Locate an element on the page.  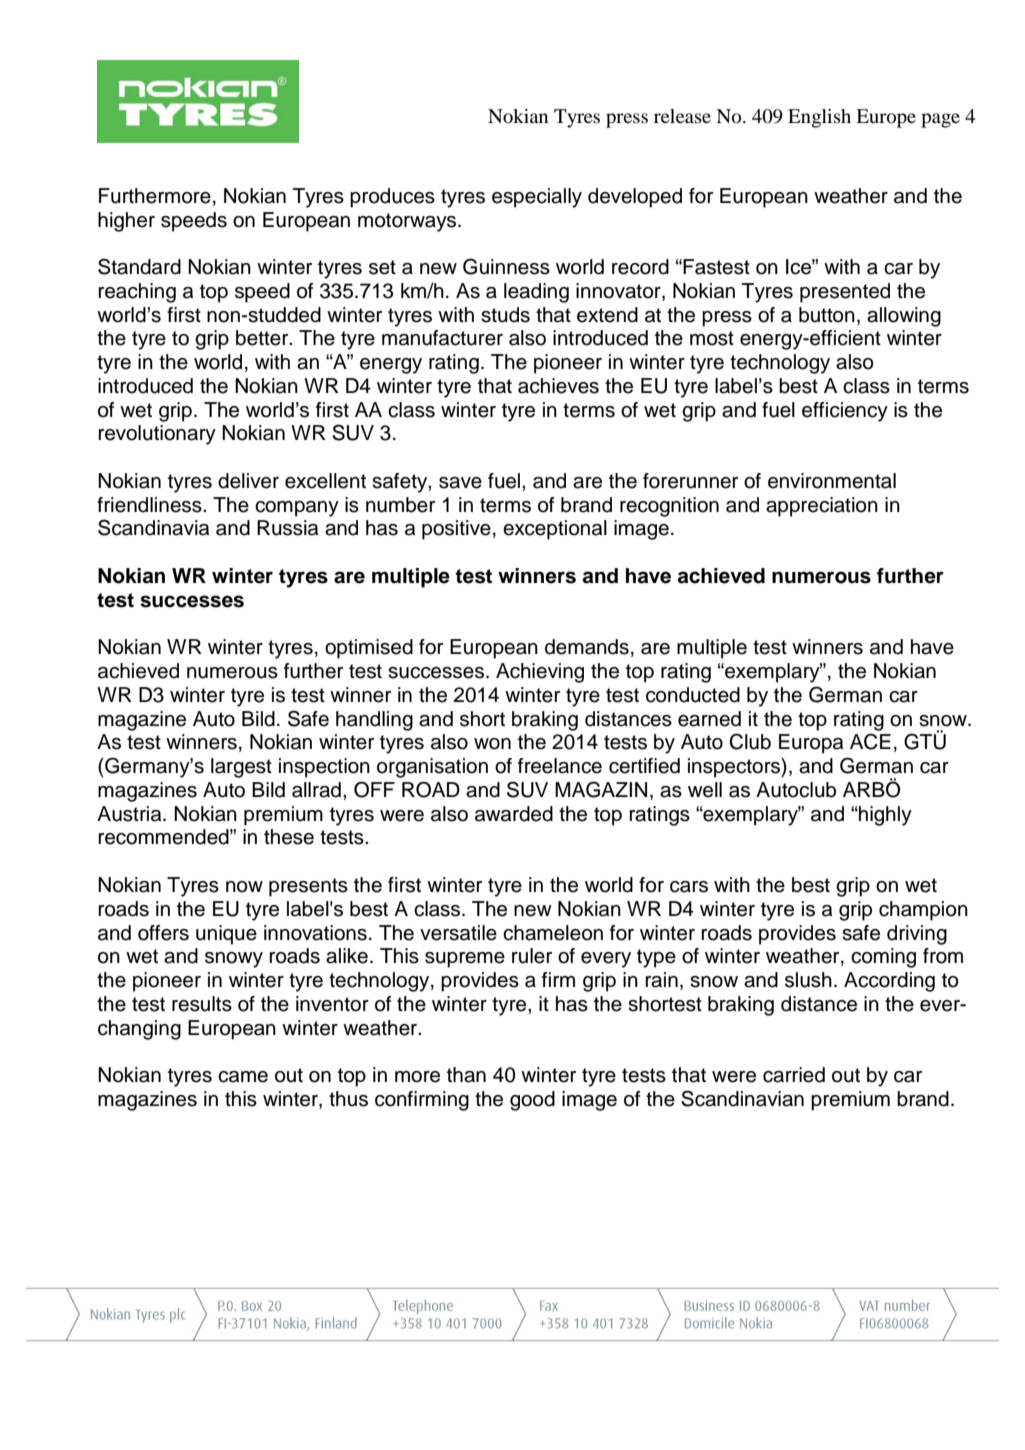
higher is located at coordinates (126, 222).
